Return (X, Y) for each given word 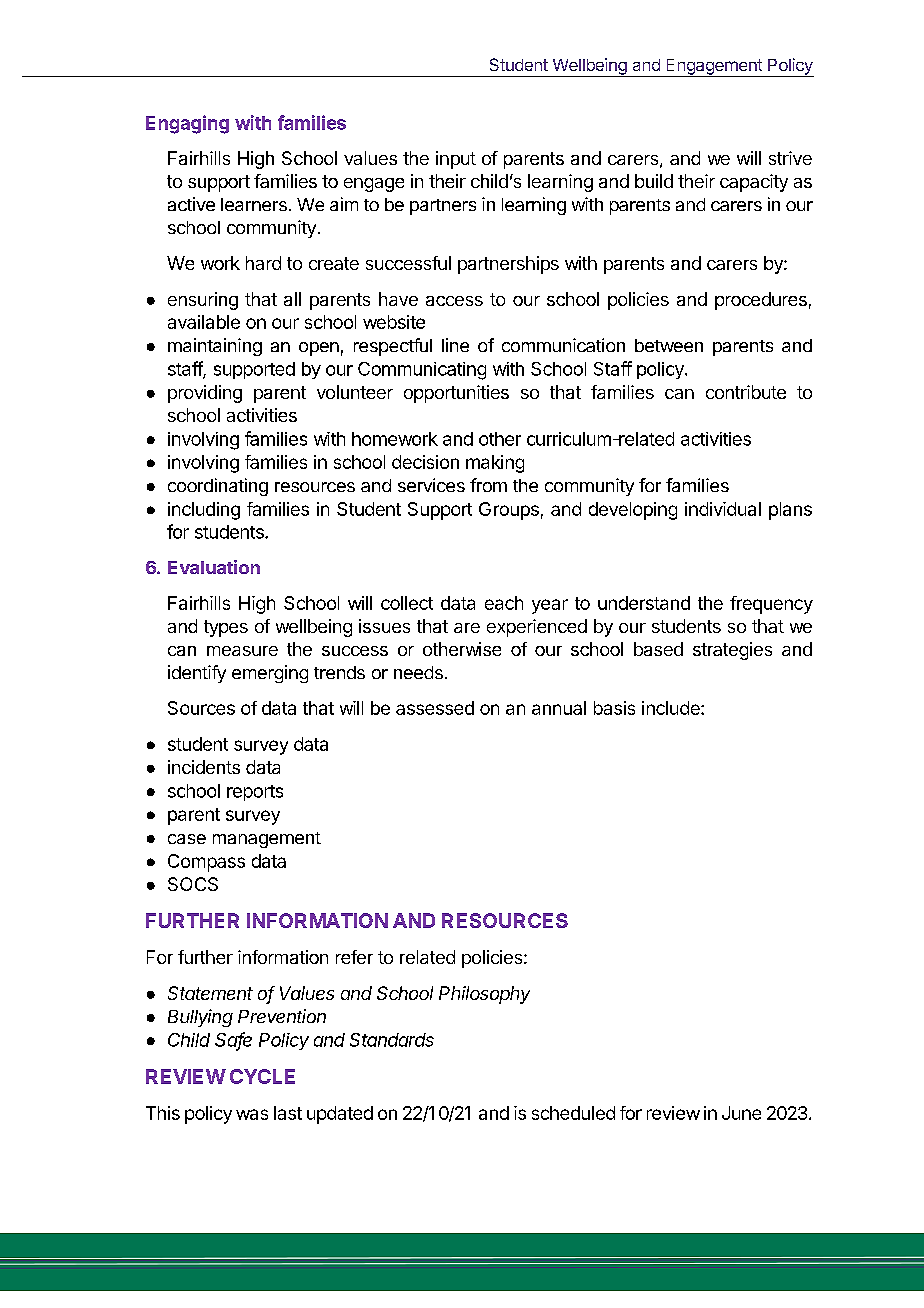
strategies (732, 651)
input (456, 160)
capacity (754, 183)
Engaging (187, 124)
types (226, 628)
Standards (392, 1040)
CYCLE (262, 1076)
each (504, 603)
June (741, 1113)
